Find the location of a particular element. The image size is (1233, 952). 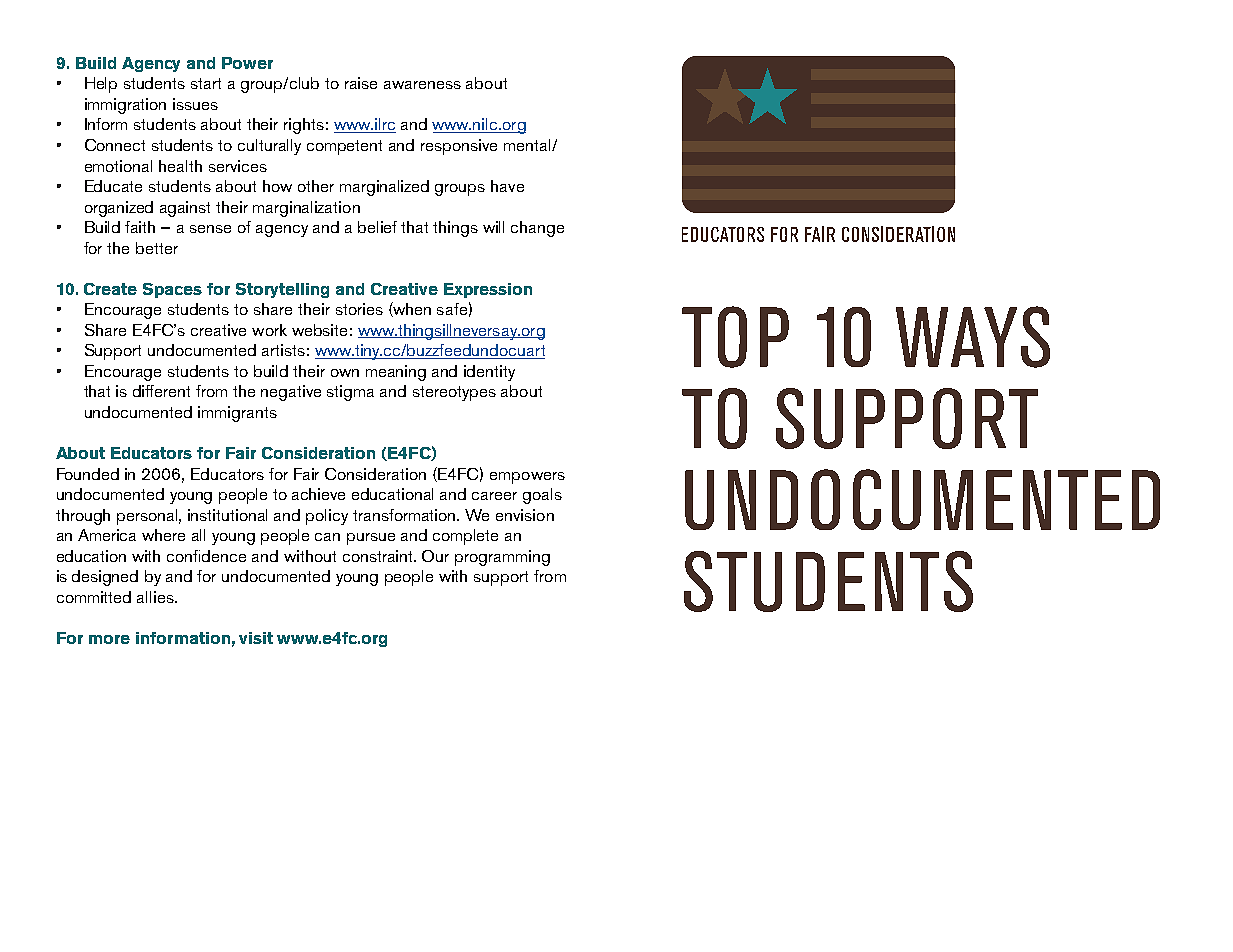

policy is located at coordinates (327, 517).
